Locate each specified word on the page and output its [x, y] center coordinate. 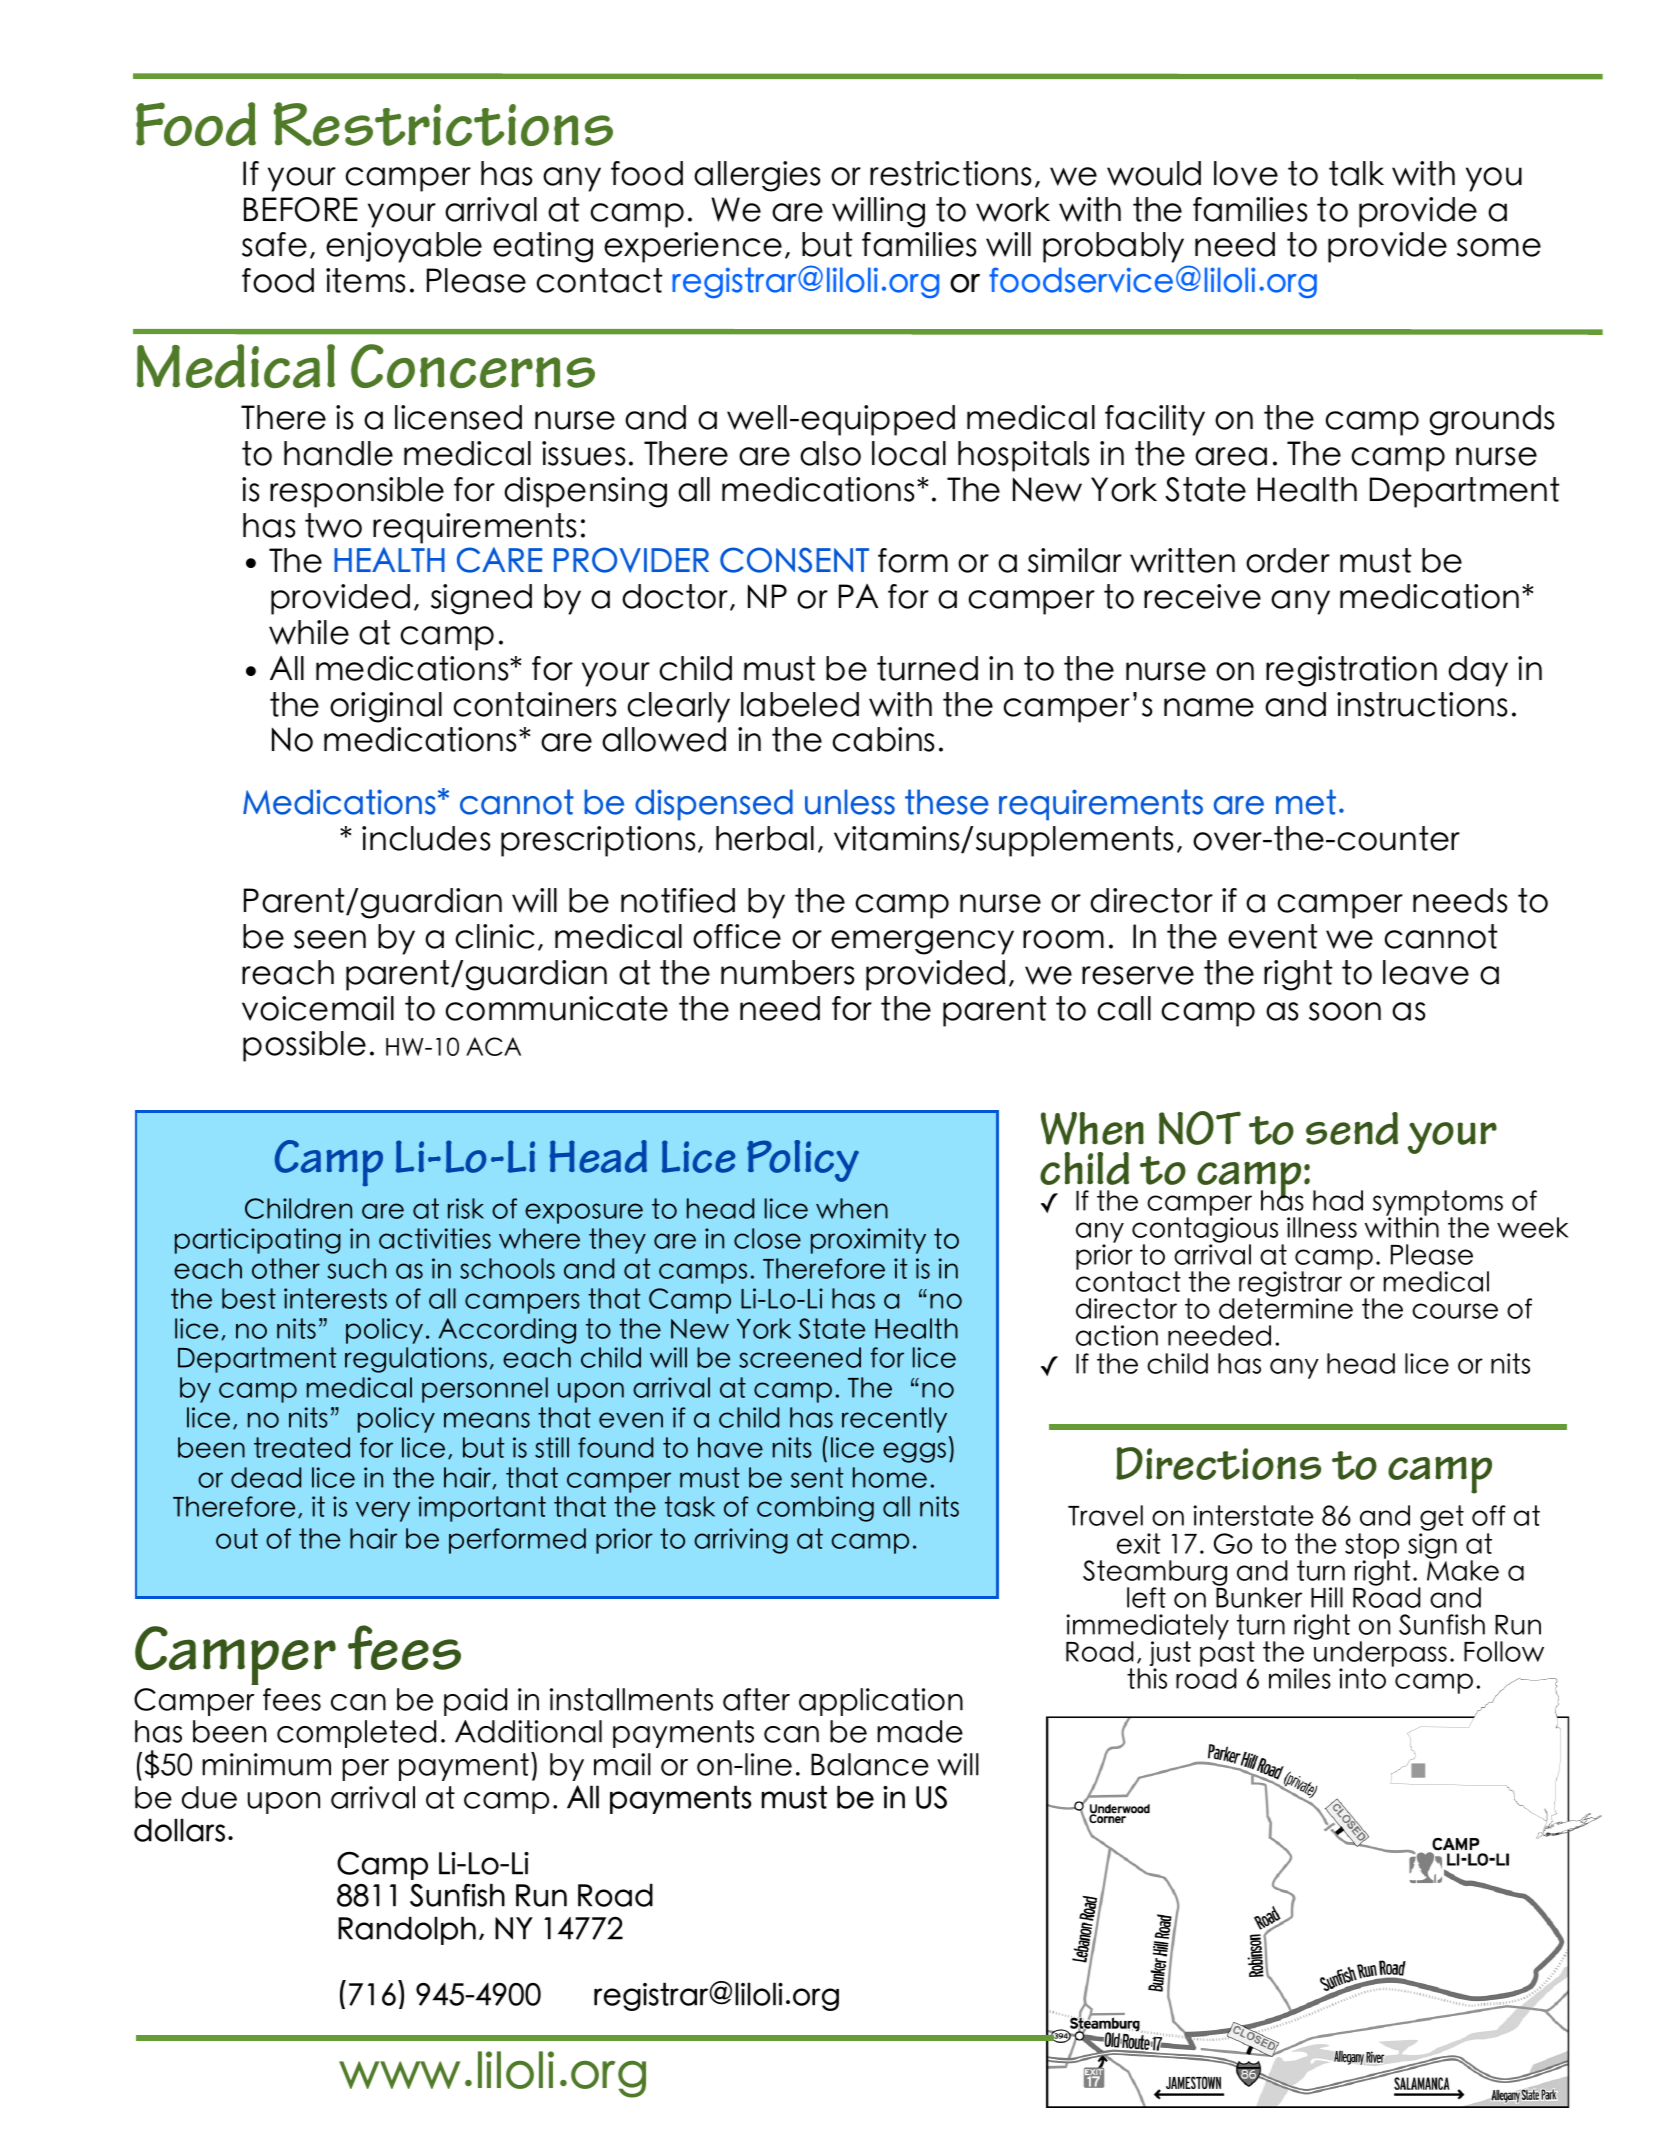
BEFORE [301, 209]
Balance [870, 1764]
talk [1356, 173]
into [1362, 1678]
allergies [757, 176]
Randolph [407, 1930]
